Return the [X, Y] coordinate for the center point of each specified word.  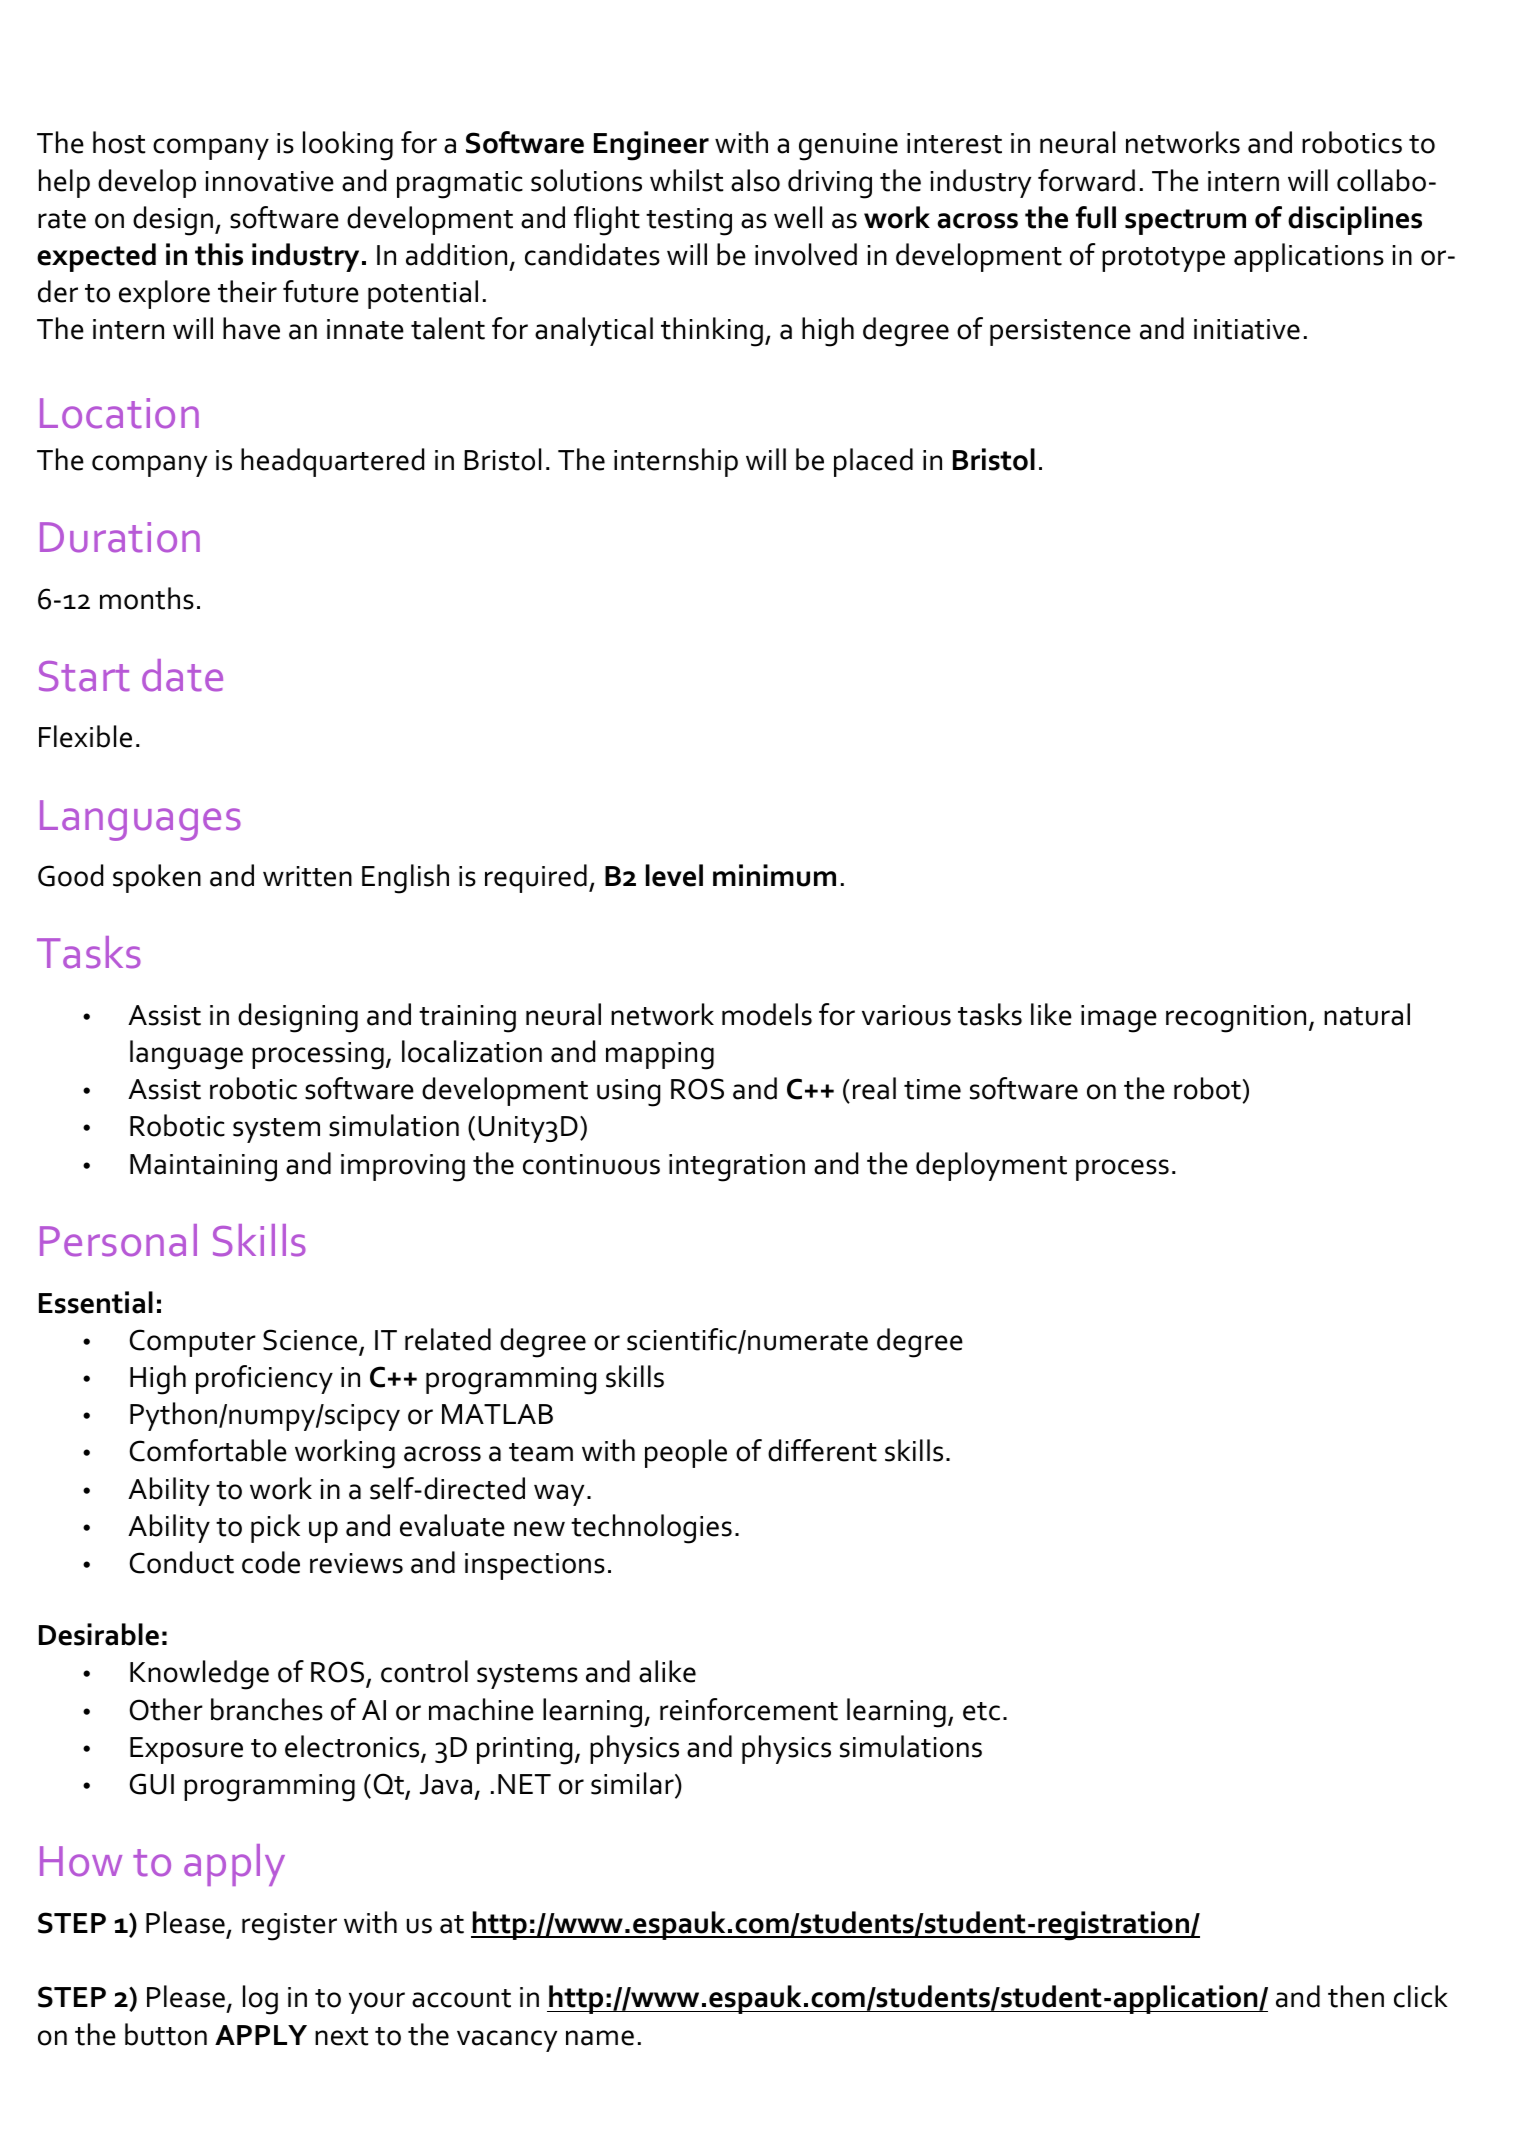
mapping [660, 1056]
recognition [1236, 1019]
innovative [270, 181]
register [289, 1927]
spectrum [1185, 222]
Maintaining [203, 1168]
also [755, 180]
